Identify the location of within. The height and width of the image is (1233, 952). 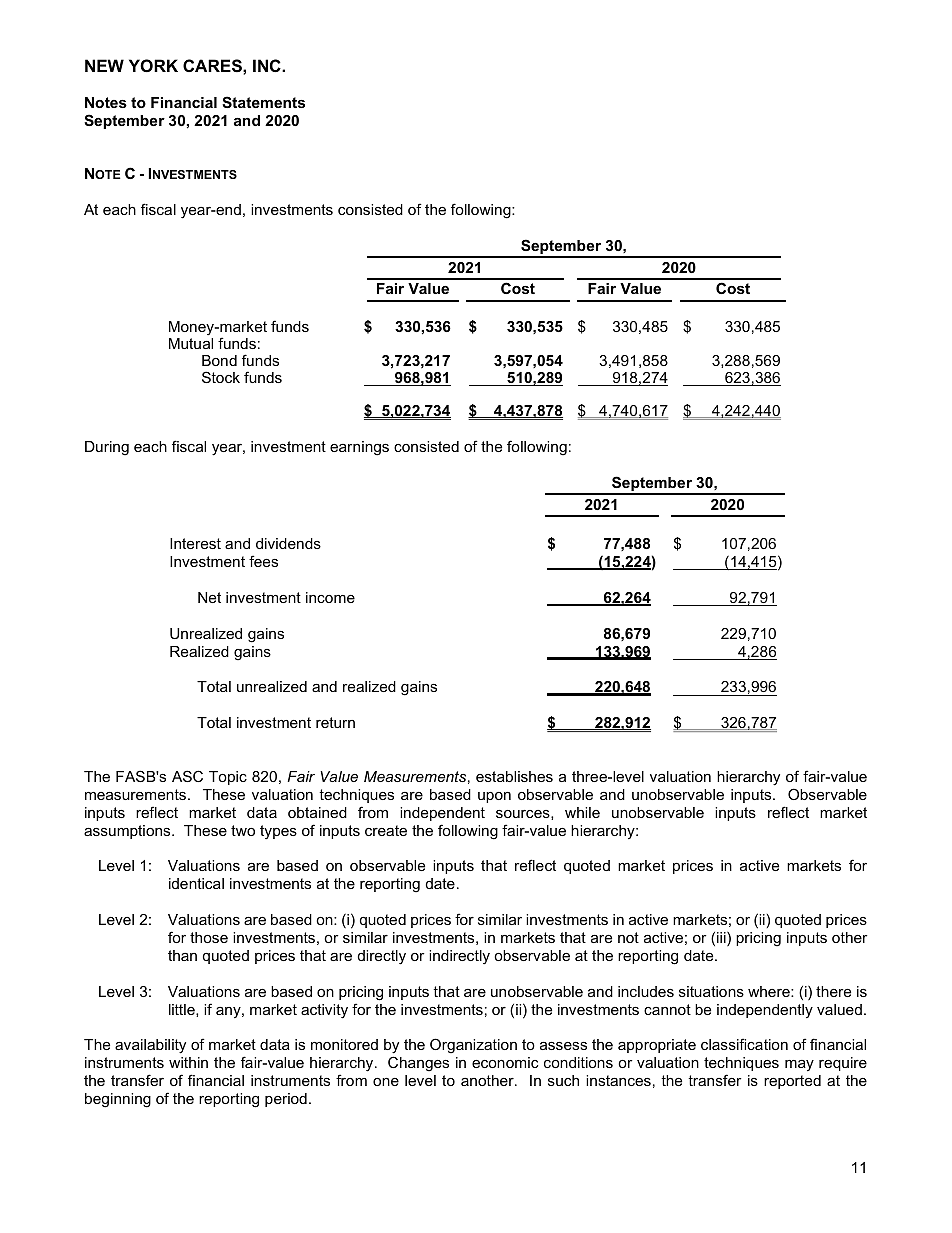
(188, 1062).
